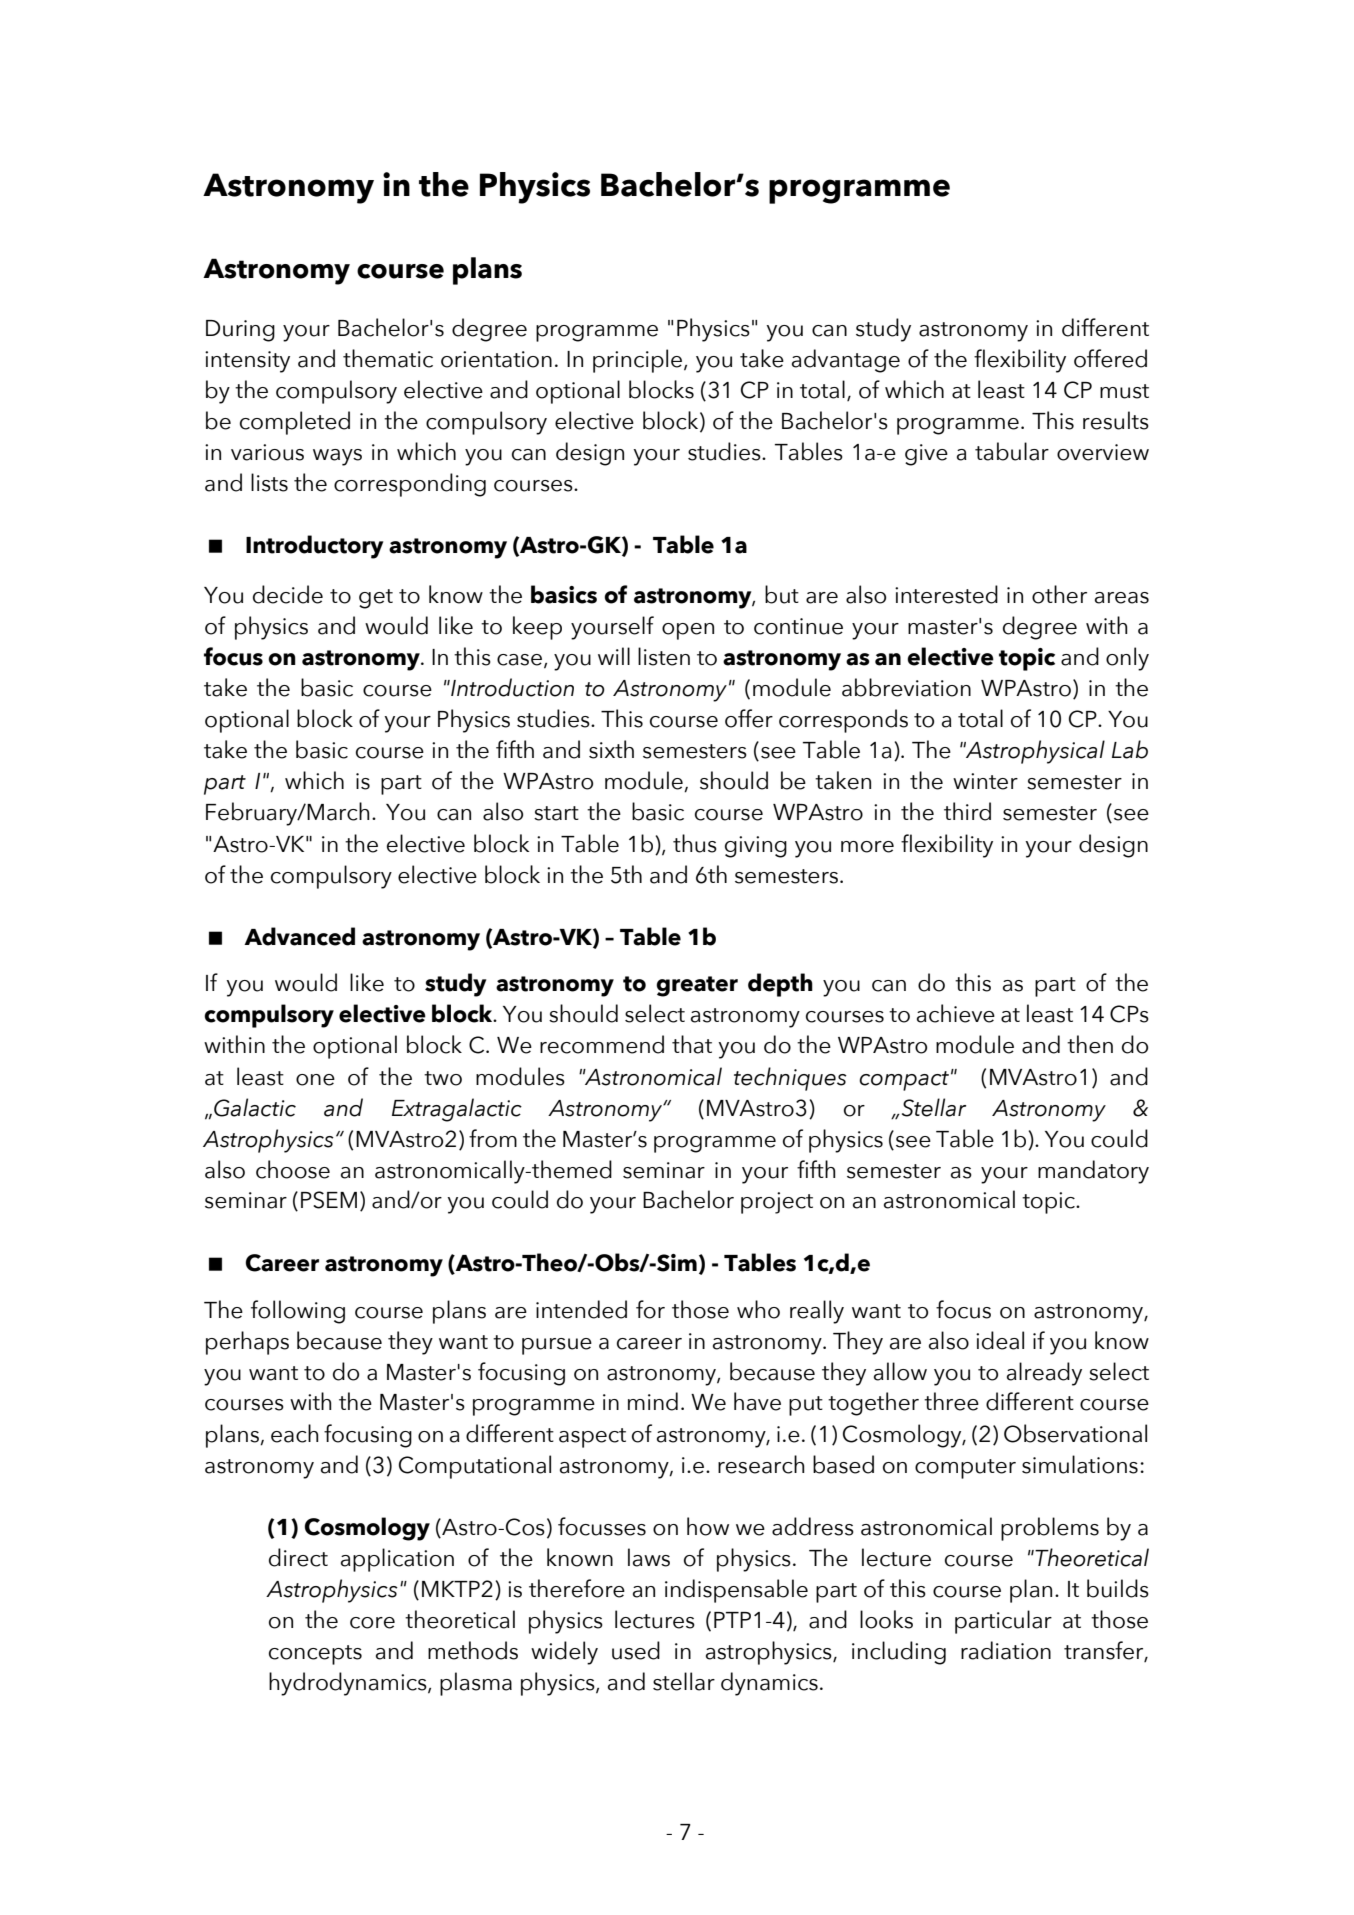 The height and width of the document is (1915, 1354). Describe the element at coordinates (288, 594) in the document. I see `decide` at that location.
